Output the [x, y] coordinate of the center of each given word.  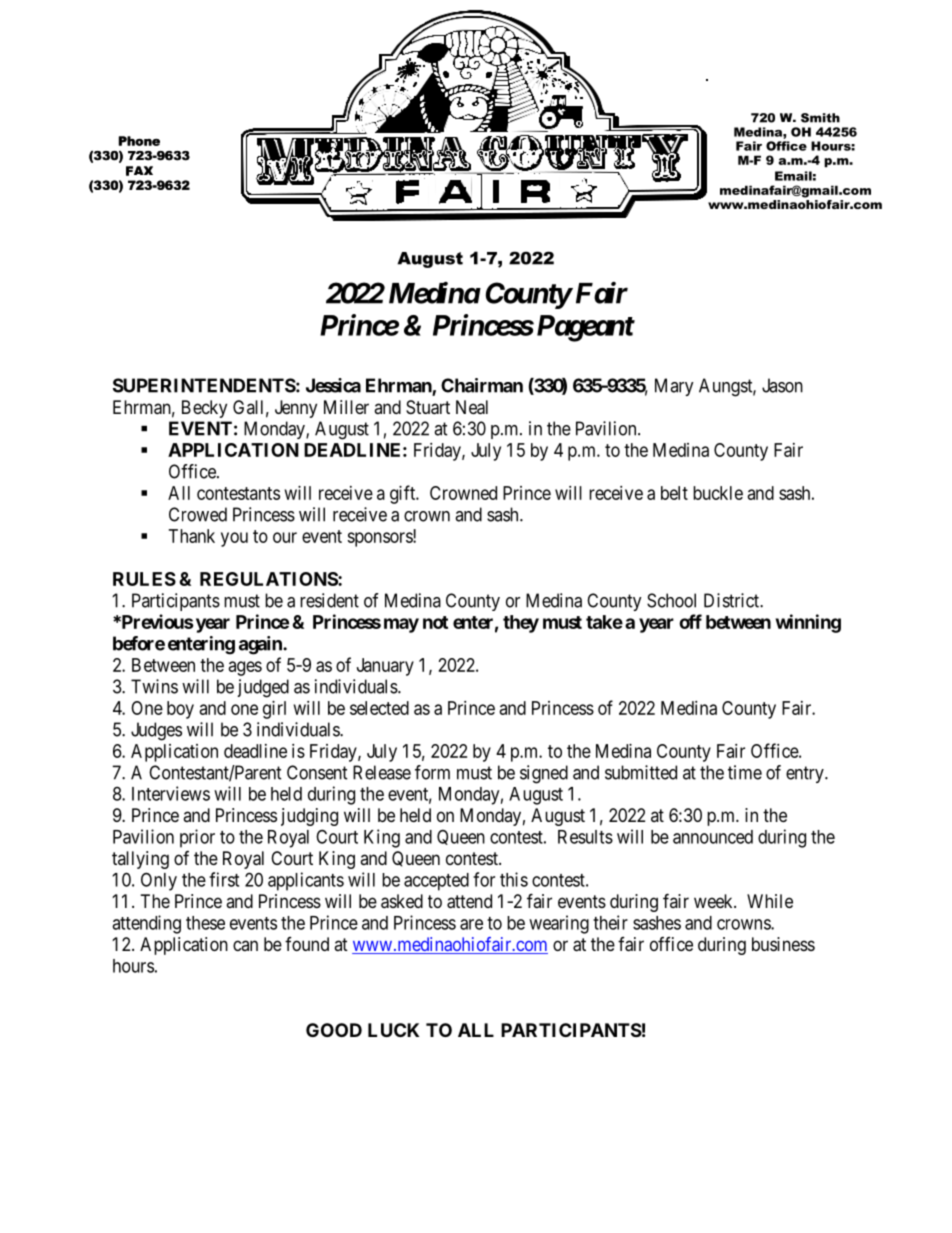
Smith [820, 118]
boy [180, 710]
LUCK [393, 1030]
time [745, 772]
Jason [782, 385]
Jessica [333, 385]
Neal [472, 407]
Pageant [585, 328]
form [432, 772]
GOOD [334, 1030]
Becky [204, 409]
